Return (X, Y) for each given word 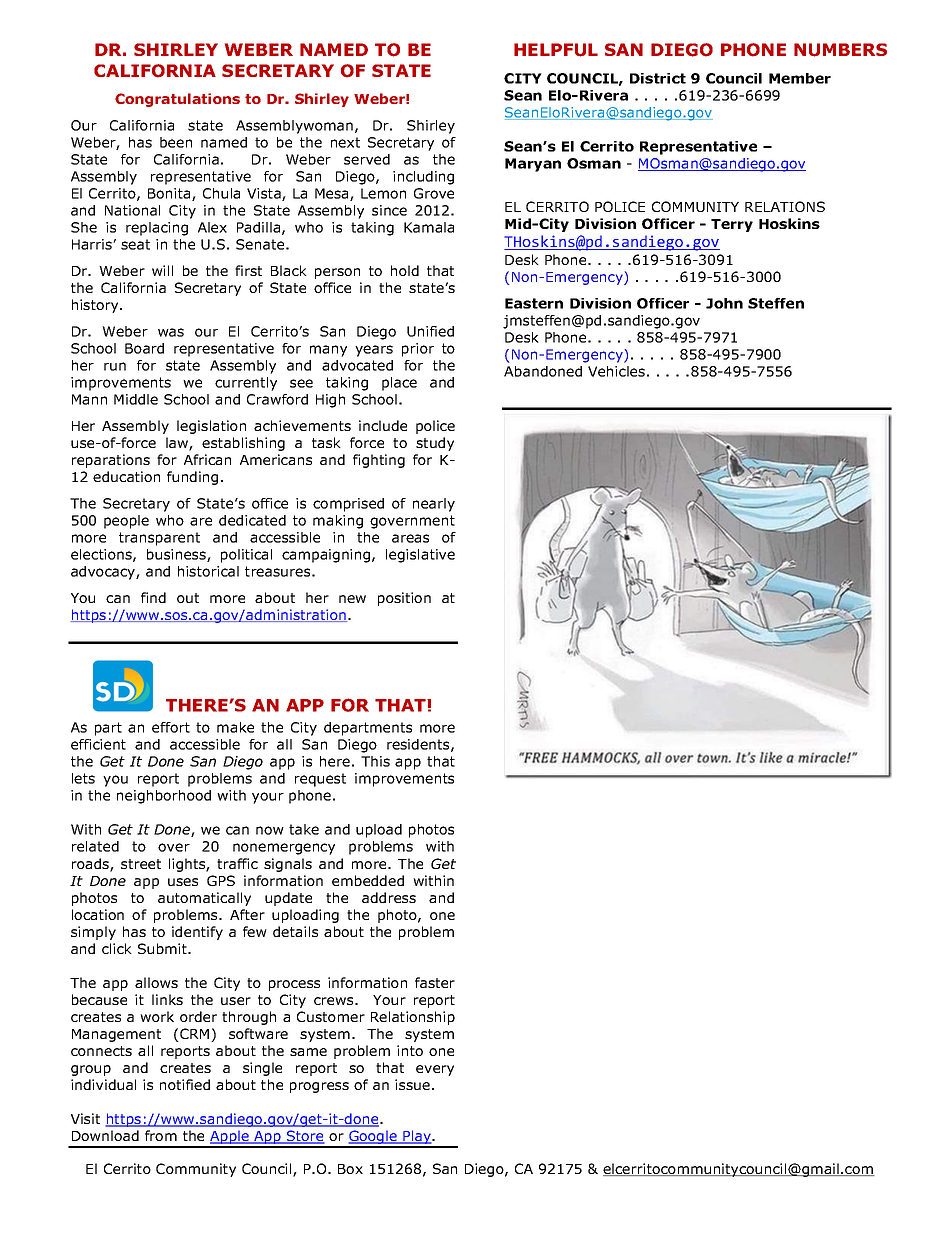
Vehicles (616, 371)
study (435, 444)
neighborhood (164, 797)
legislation (211, 427)
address (389, 897)
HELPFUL (556, 50)
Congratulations (177, 100)
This (375, 761)
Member (800, 78)
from (161, 1135)
